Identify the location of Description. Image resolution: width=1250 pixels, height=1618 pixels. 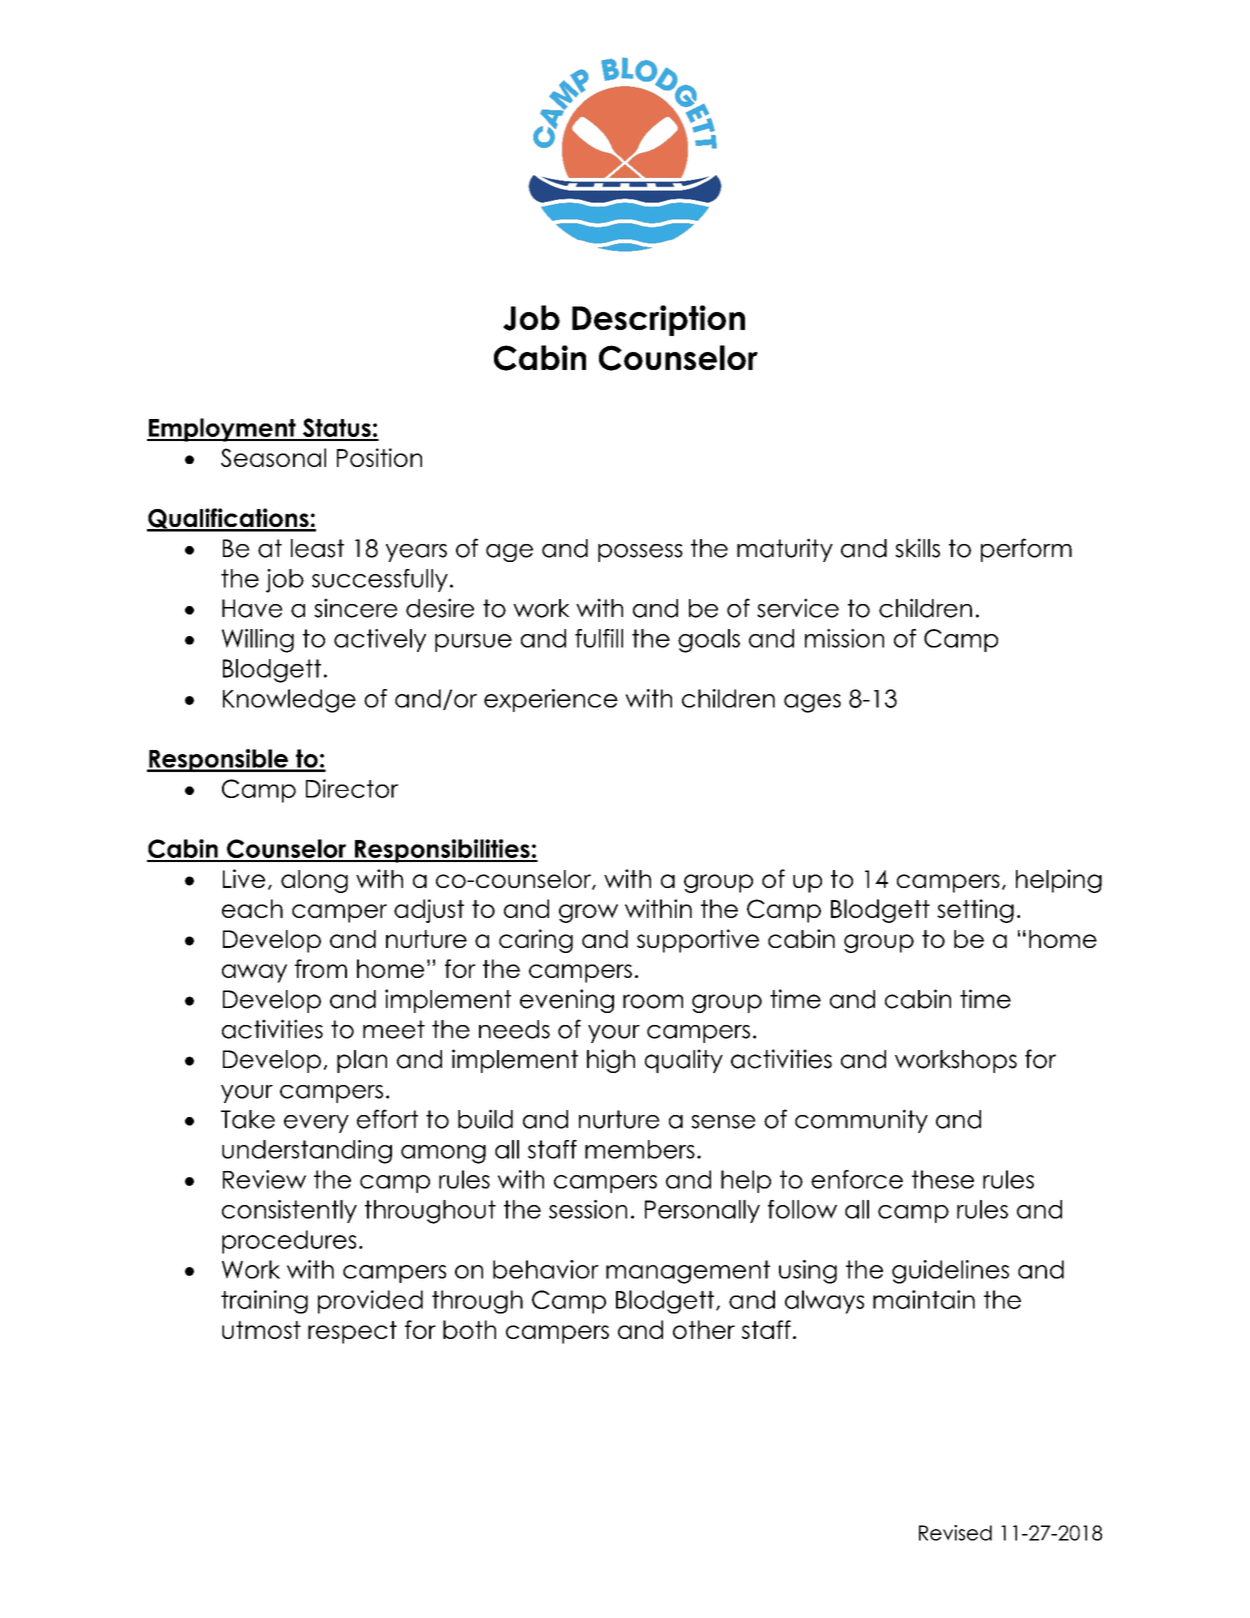
(658, 320).
